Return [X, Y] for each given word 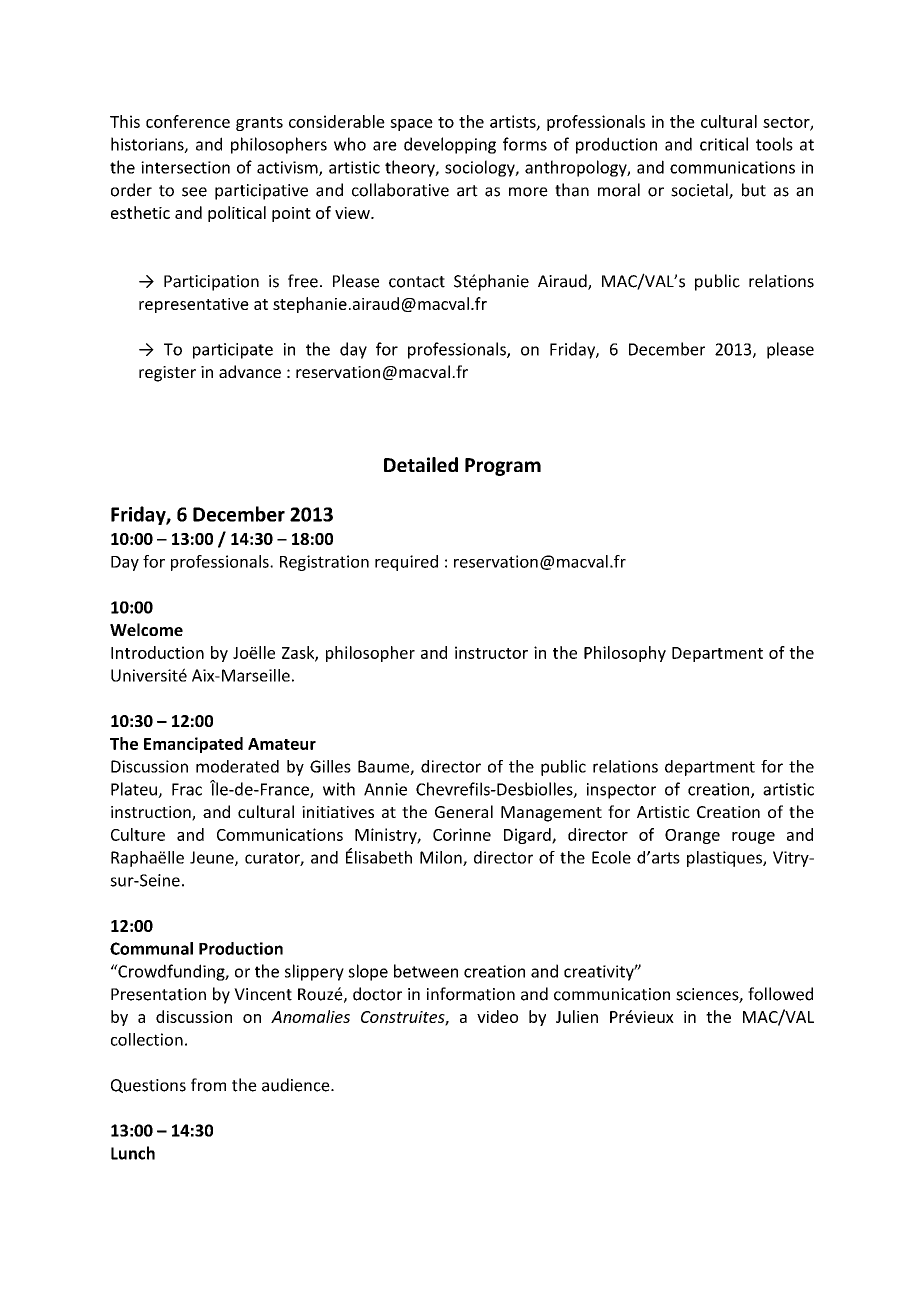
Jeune [213, 858]
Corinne [462, 834]
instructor [491, 652]
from [208, 1085]
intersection [185, 167]
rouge [753, 838]
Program [503, 467]
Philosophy [625, 654]
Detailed [421, 464]
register [167, 374]
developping [450, 145]
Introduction [157, 652]
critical [724, 144]
